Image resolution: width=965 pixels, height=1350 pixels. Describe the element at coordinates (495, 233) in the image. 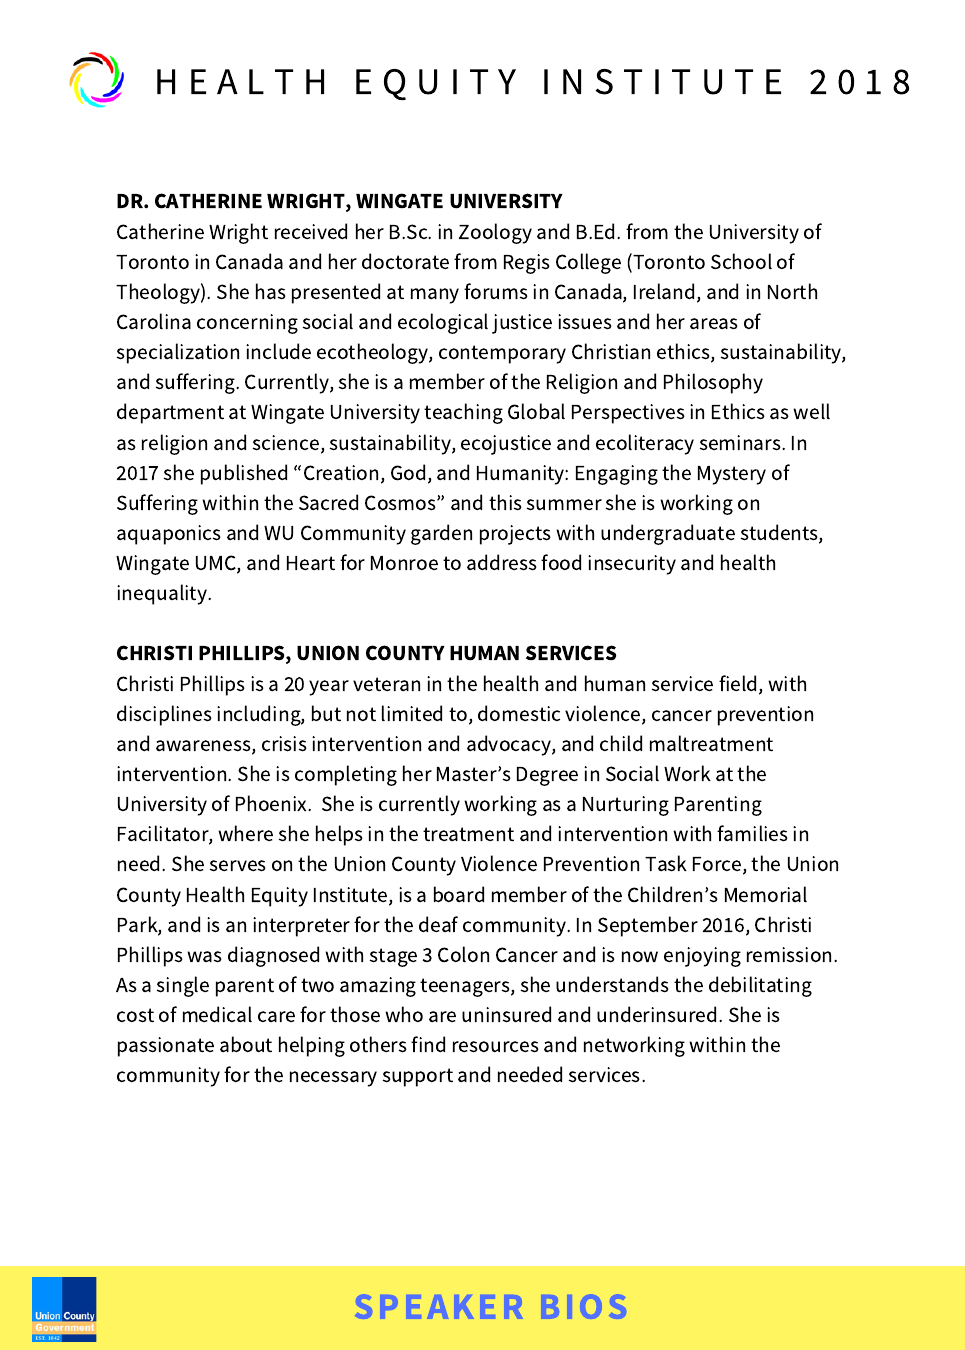

I see `Zoology` at that location.
